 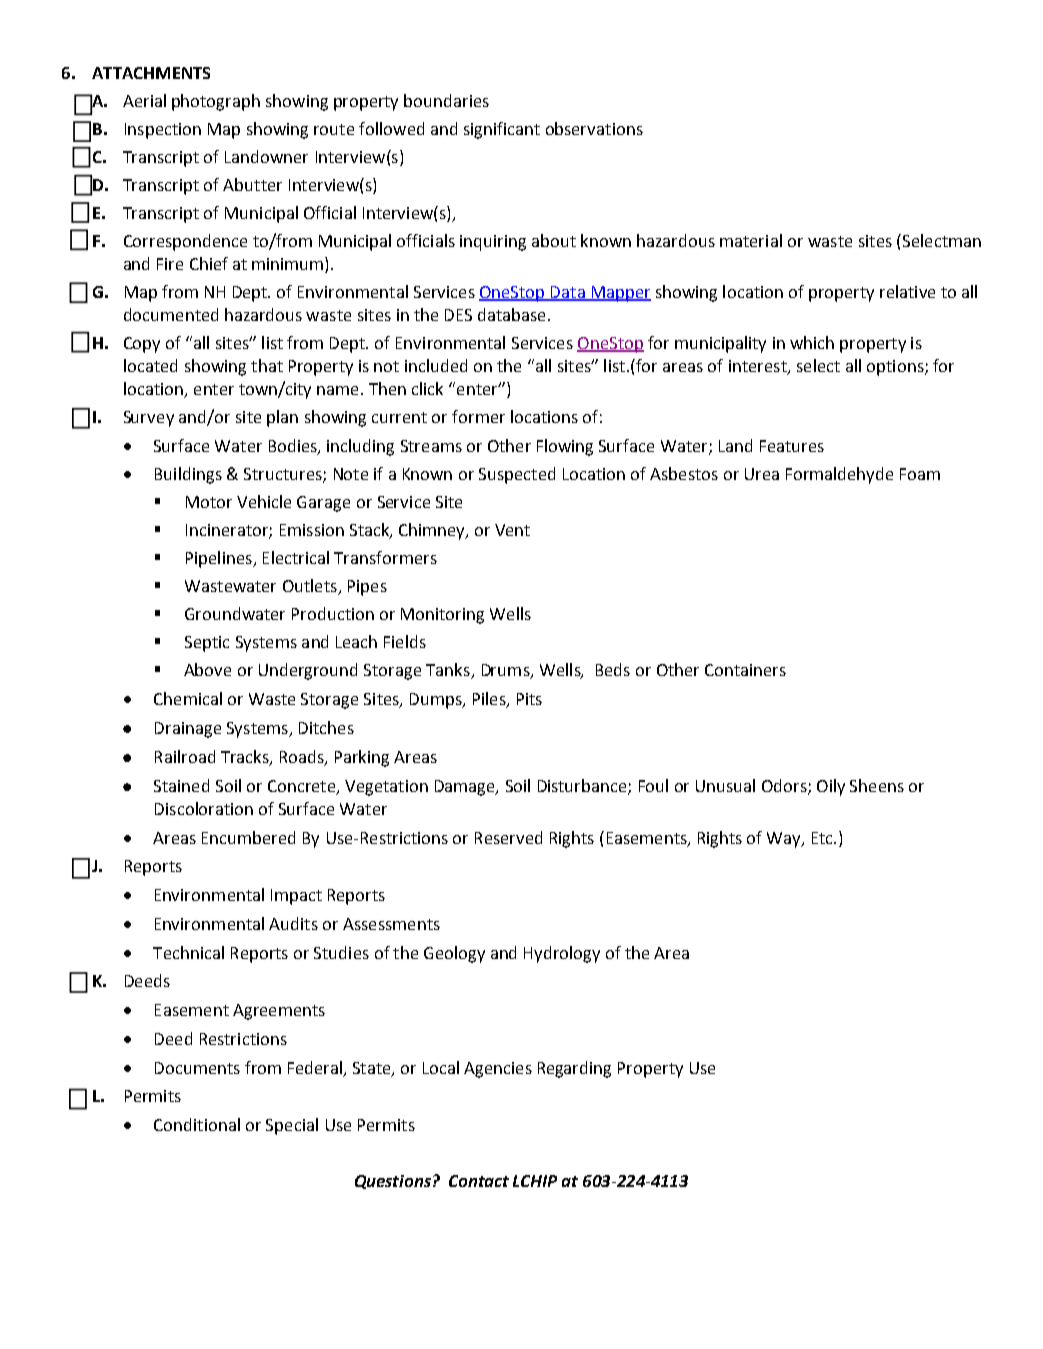 I want to click on Conditional, so click(x=197, y=1124).
